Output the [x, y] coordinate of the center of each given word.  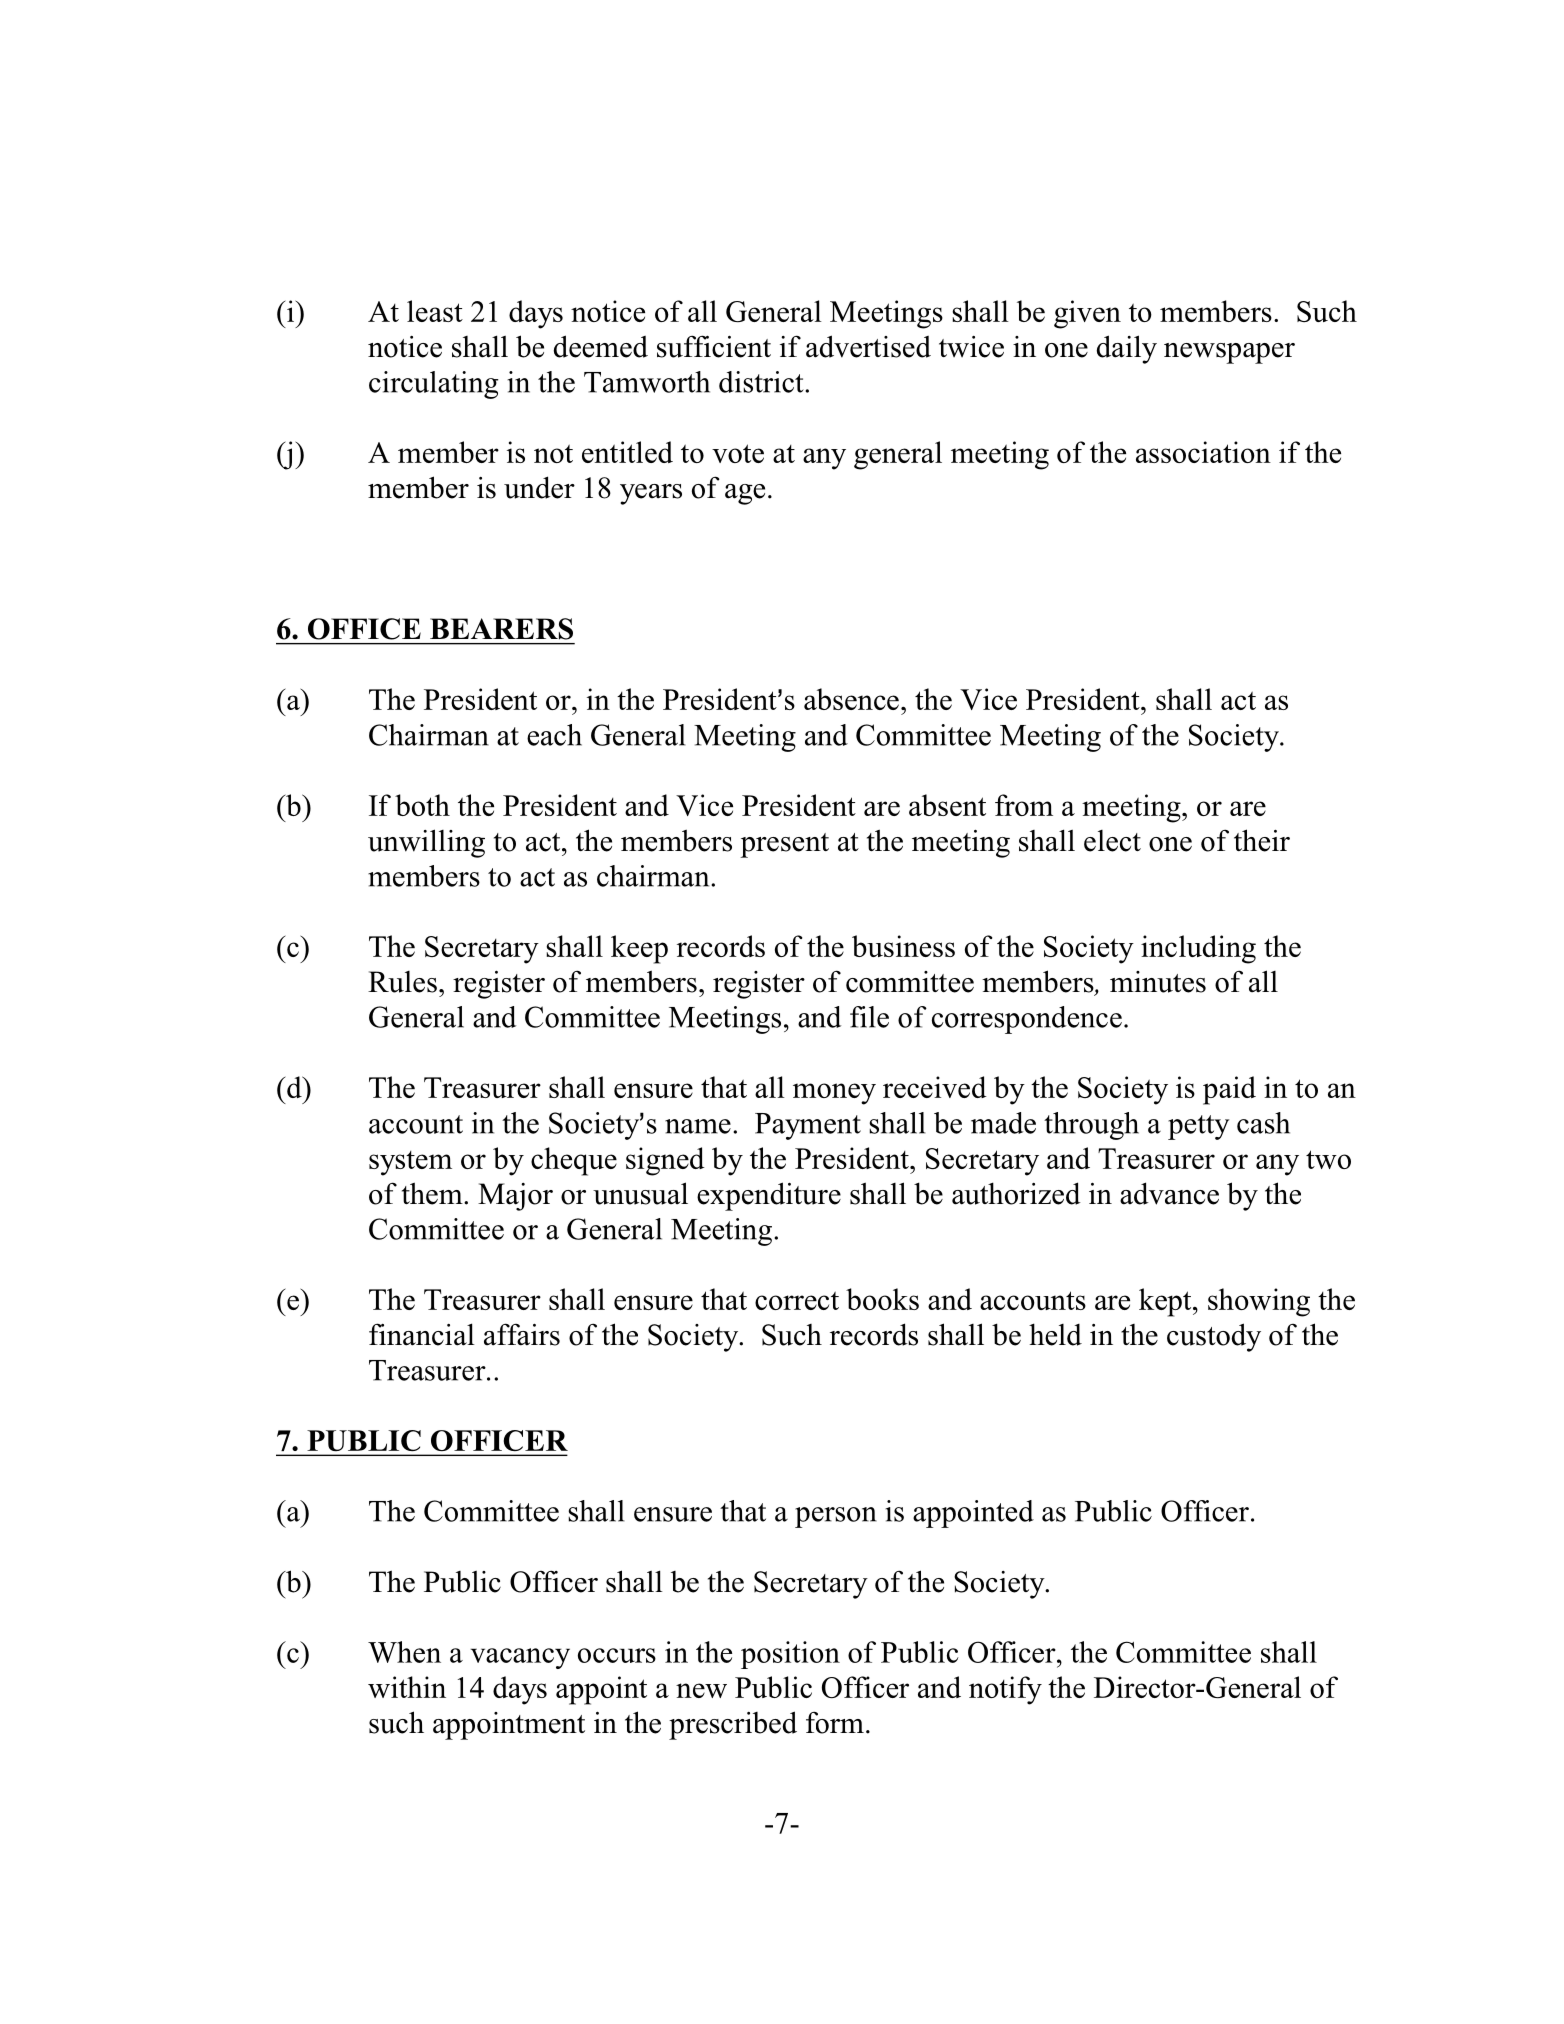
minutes [1158, 982]
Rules [402, 982]
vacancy [520, 1658]
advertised [868, 346]
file [869, 1017]
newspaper [1229, 353]
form [835, 1722]
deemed [601, 346]
